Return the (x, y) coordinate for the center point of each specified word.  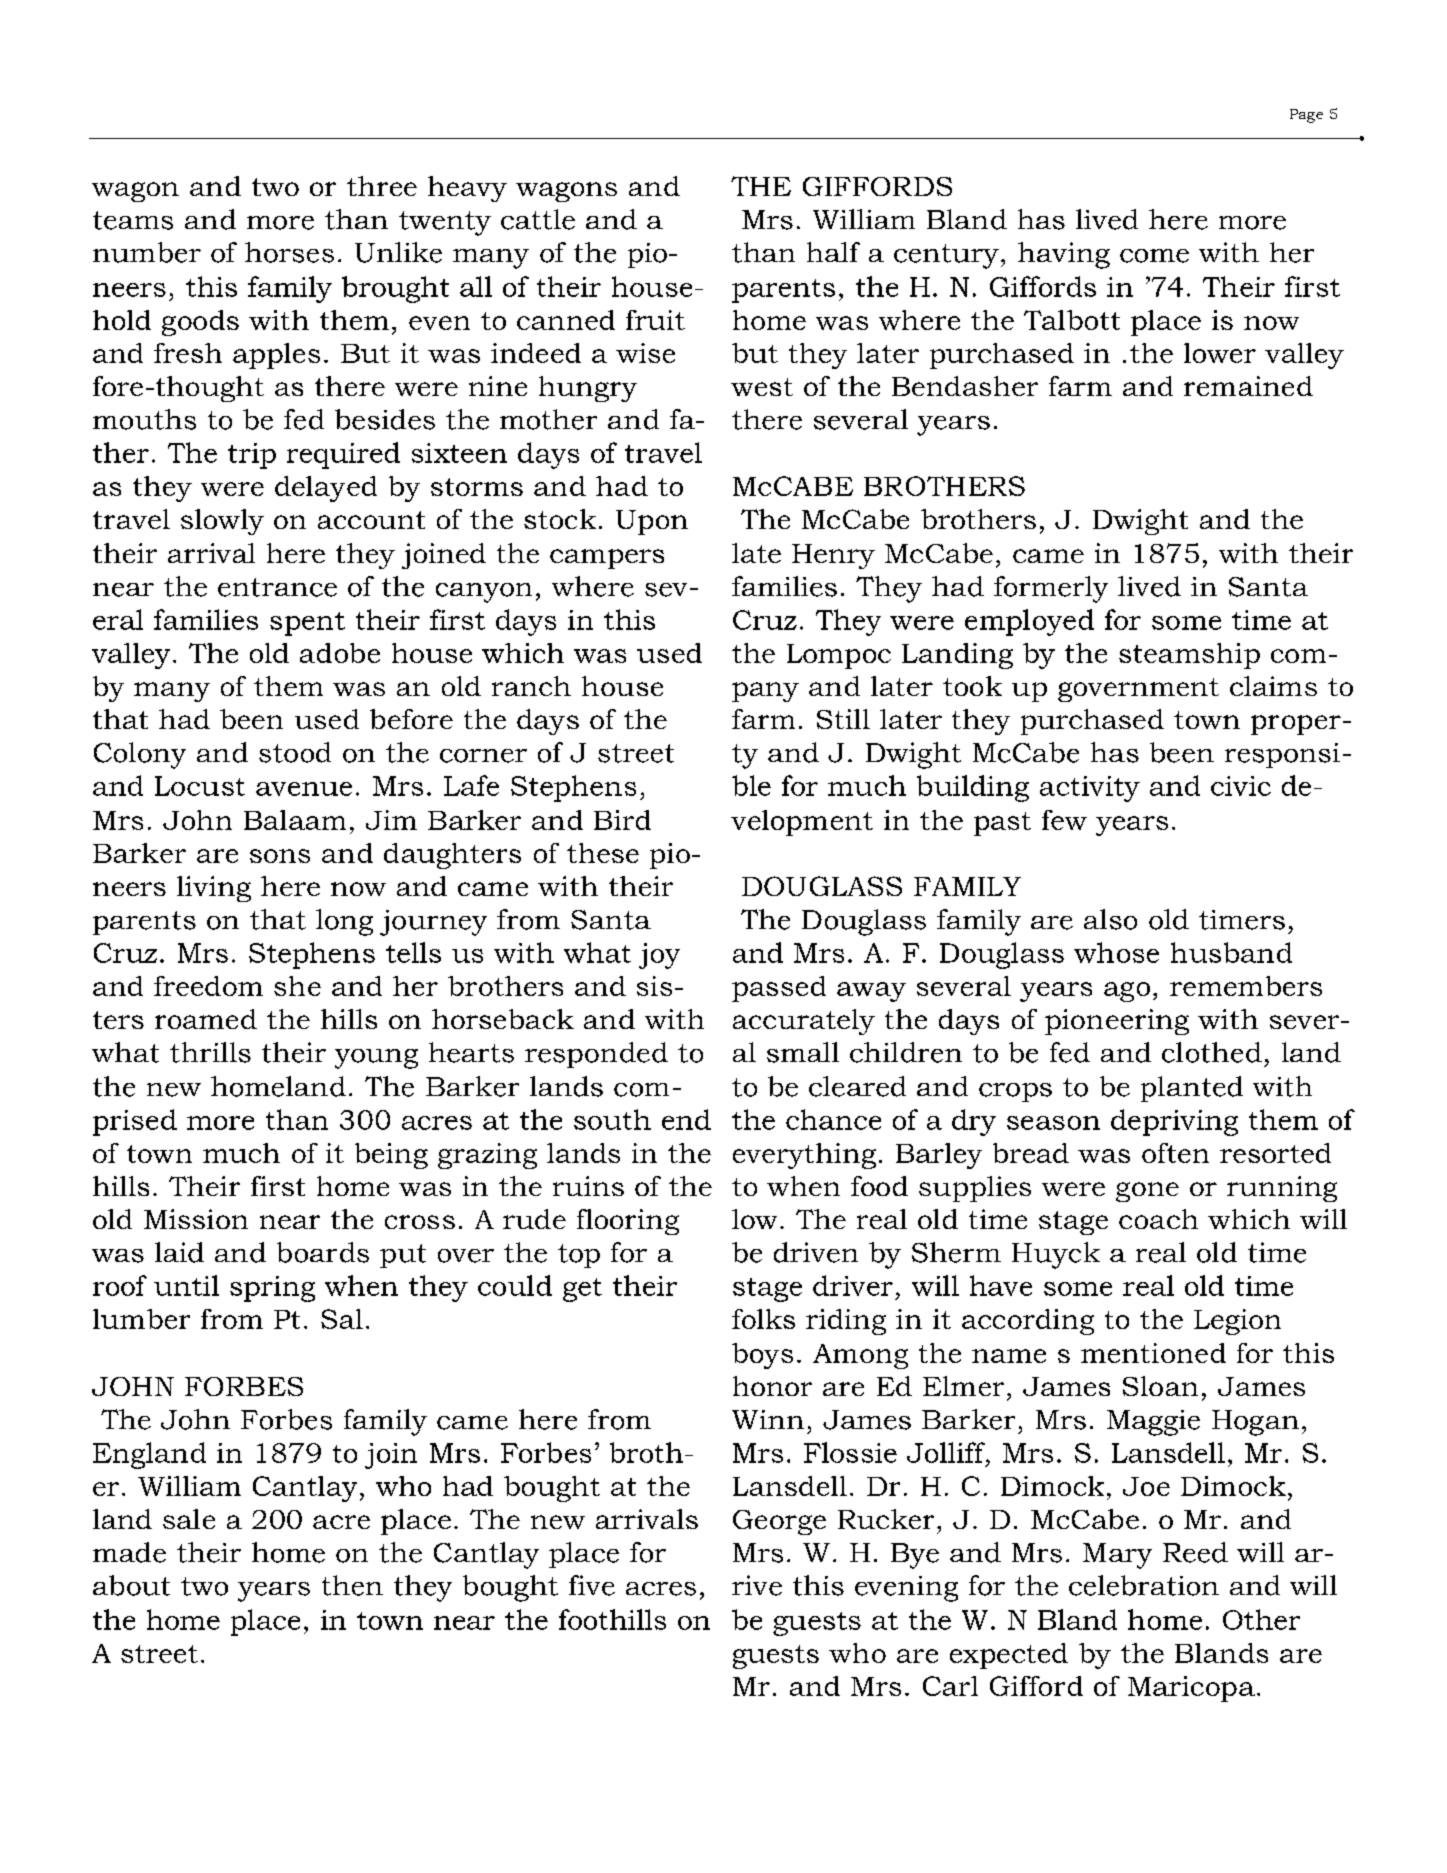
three (382, 186)
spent (307, 624)
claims (1273, 686)
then (352, 1585)
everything (804, 1156)
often (1175, 1153)
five (592, 1585)
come (1154, 256)
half (833, 252)
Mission (196, 1219)
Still (843, 719)
